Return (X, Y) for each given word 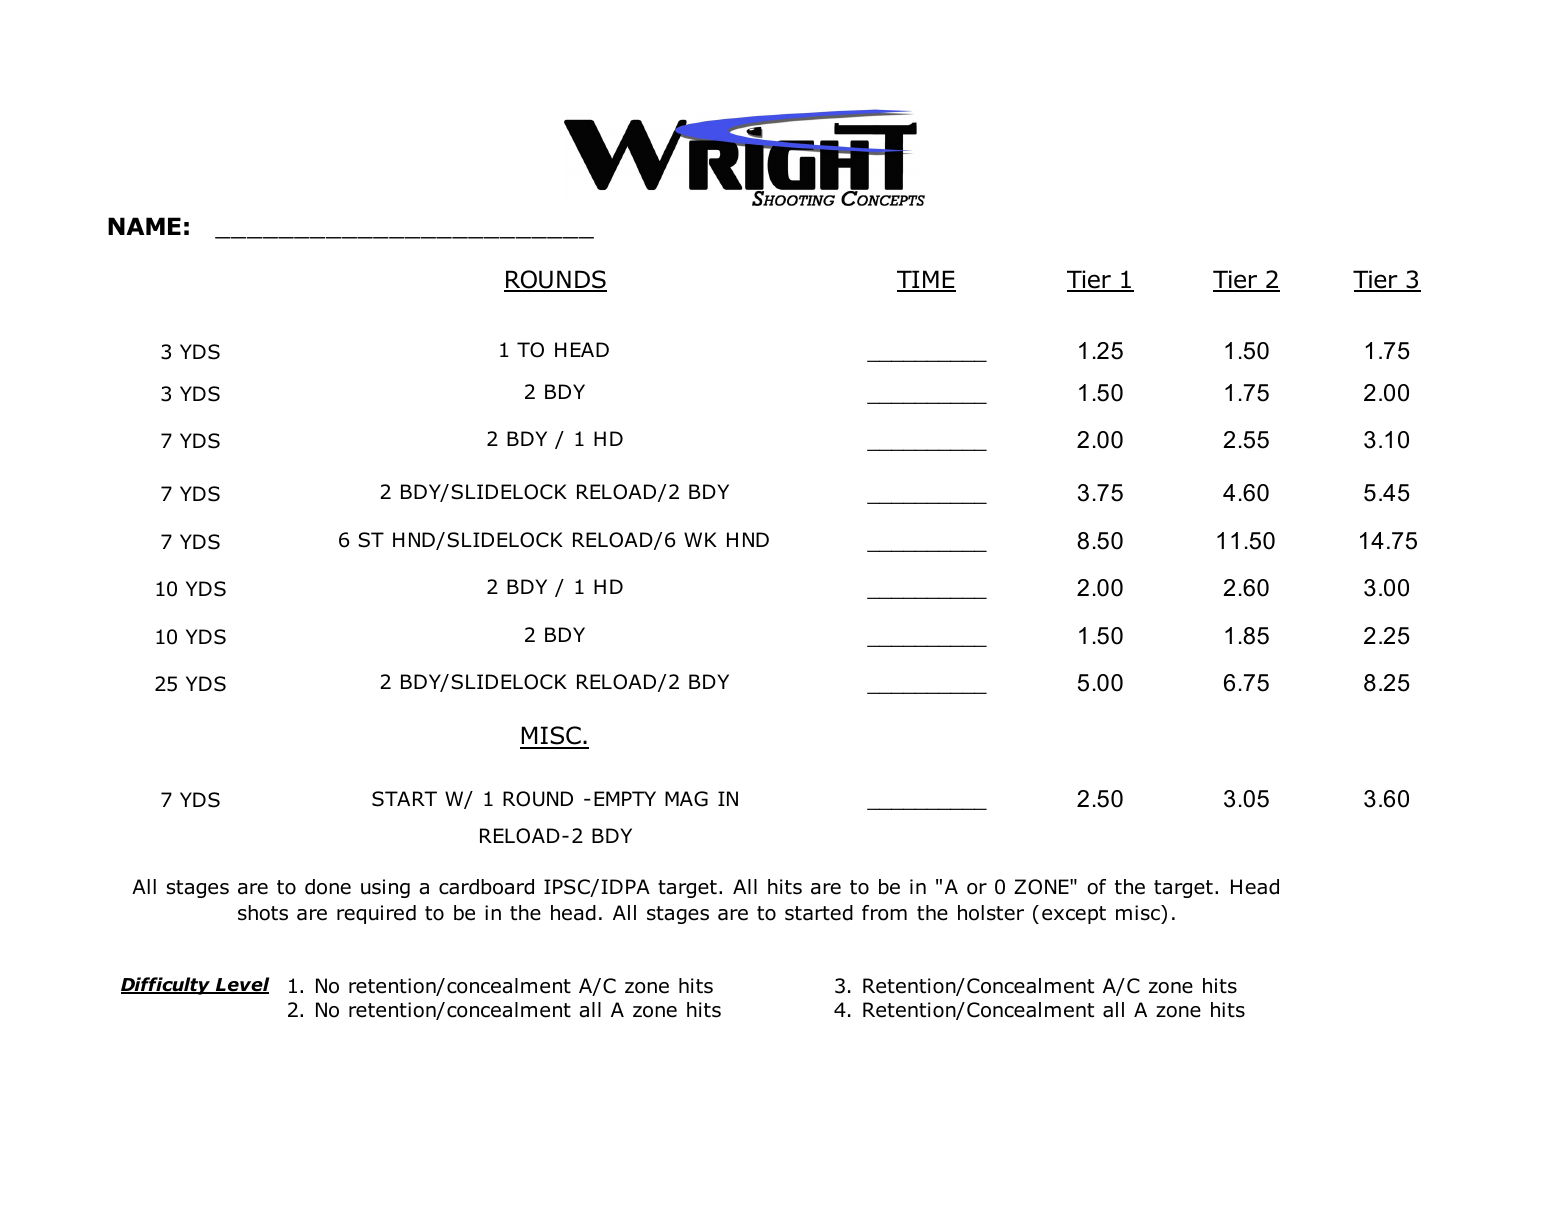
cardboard (486, 887)
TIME (926, 280)
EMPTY (625, 798)
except (1074, 915)
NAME (144, 226)
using (385, 888)
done (328, 887)
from (884, 913)
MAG (686, 799)
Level (241, 985)
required (376, 914)
